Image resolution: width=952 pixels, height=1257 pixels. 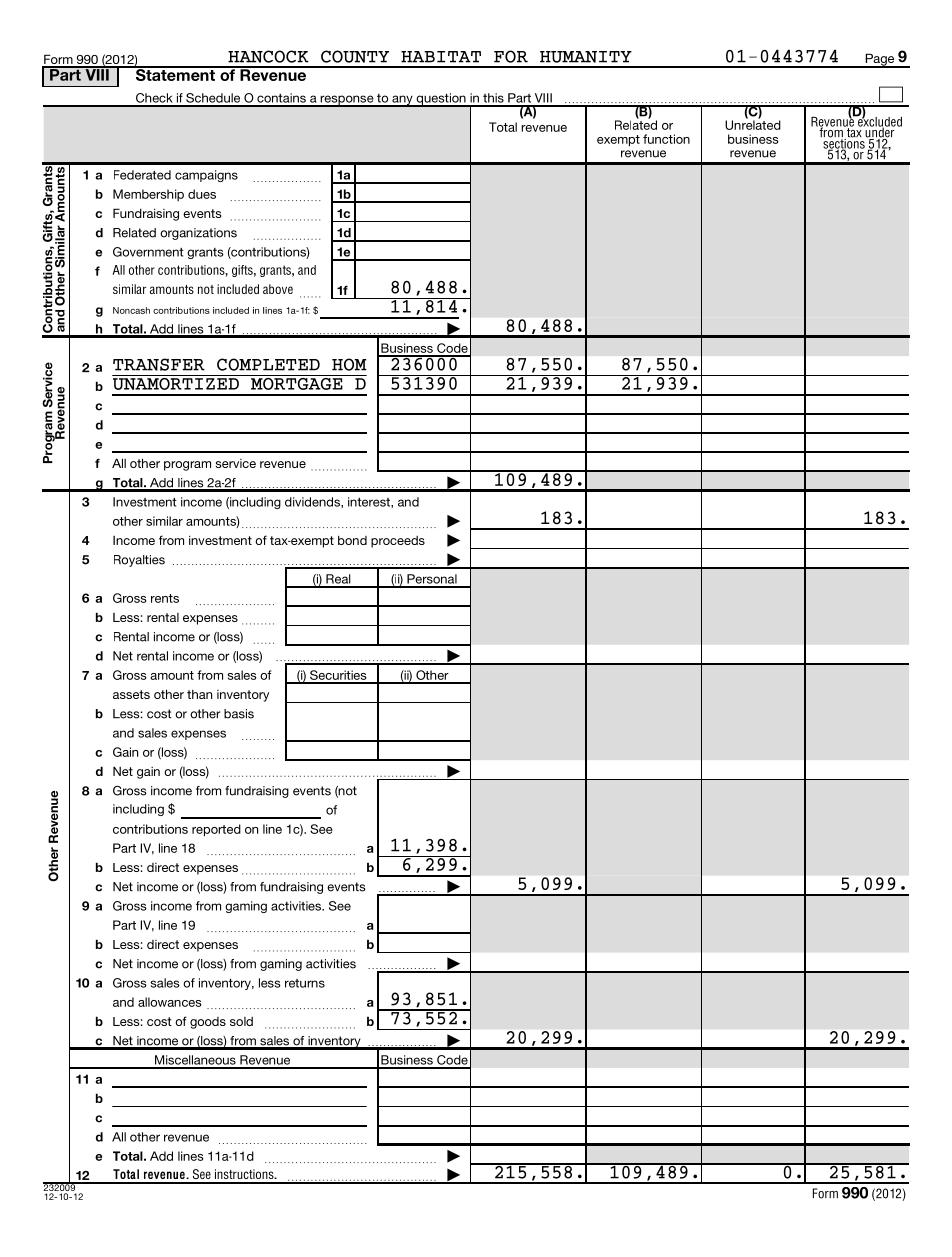 What do you see at coordinates (268, 56) in the screenshot?
I see `HANCOCK` at bounding box center [268, 56].
